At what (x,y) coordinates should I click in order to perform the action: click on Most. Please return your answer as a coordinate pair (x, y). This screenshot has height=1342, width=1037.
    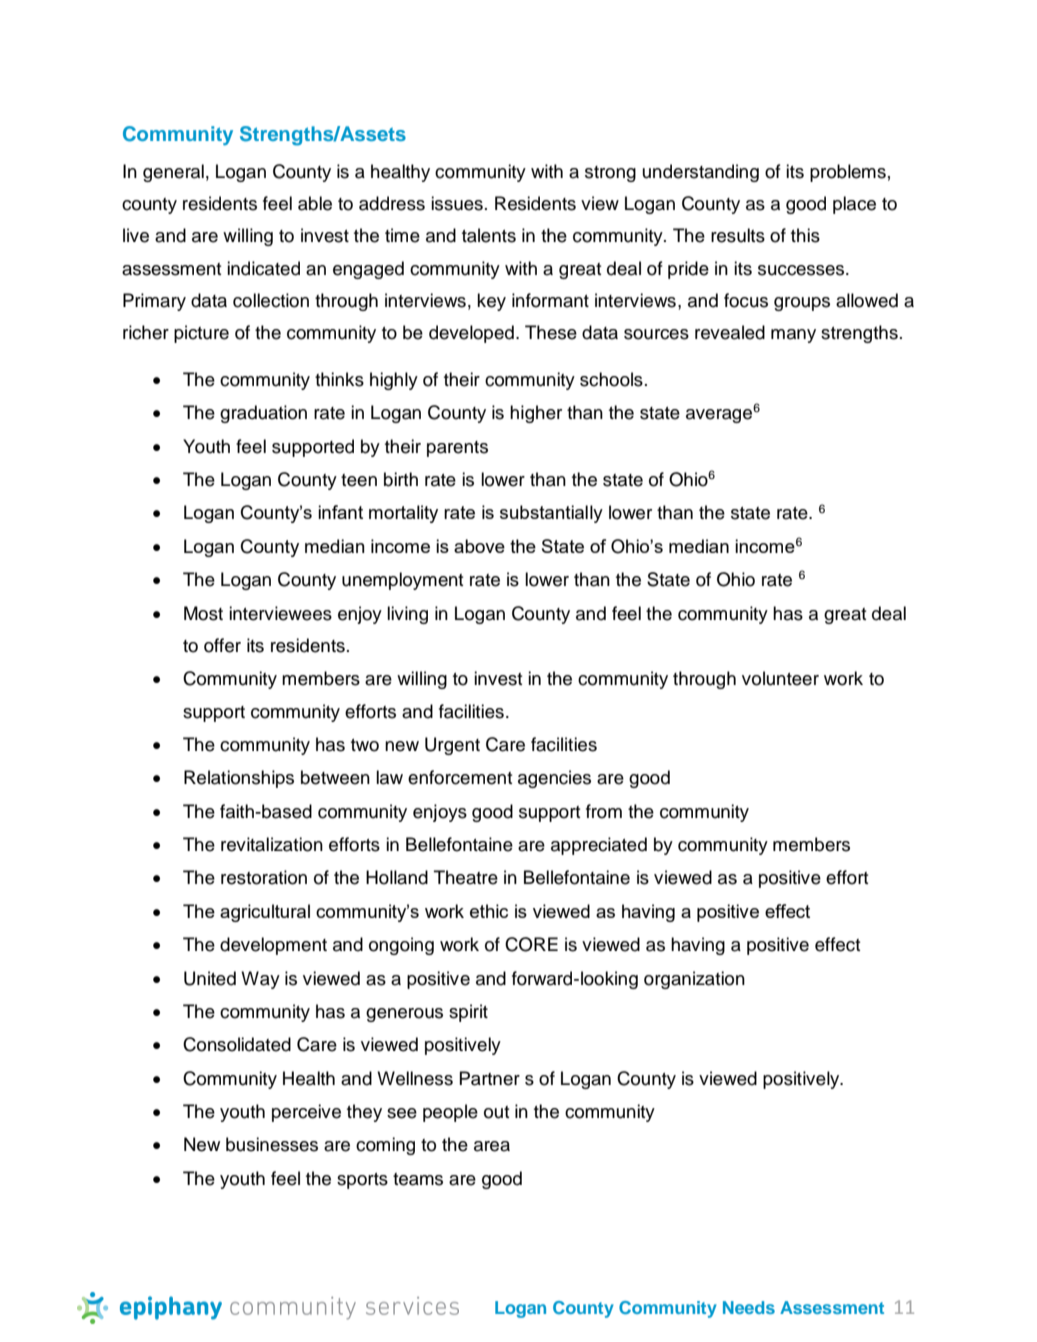
    Looking at the image, I should click on (203, 613).
